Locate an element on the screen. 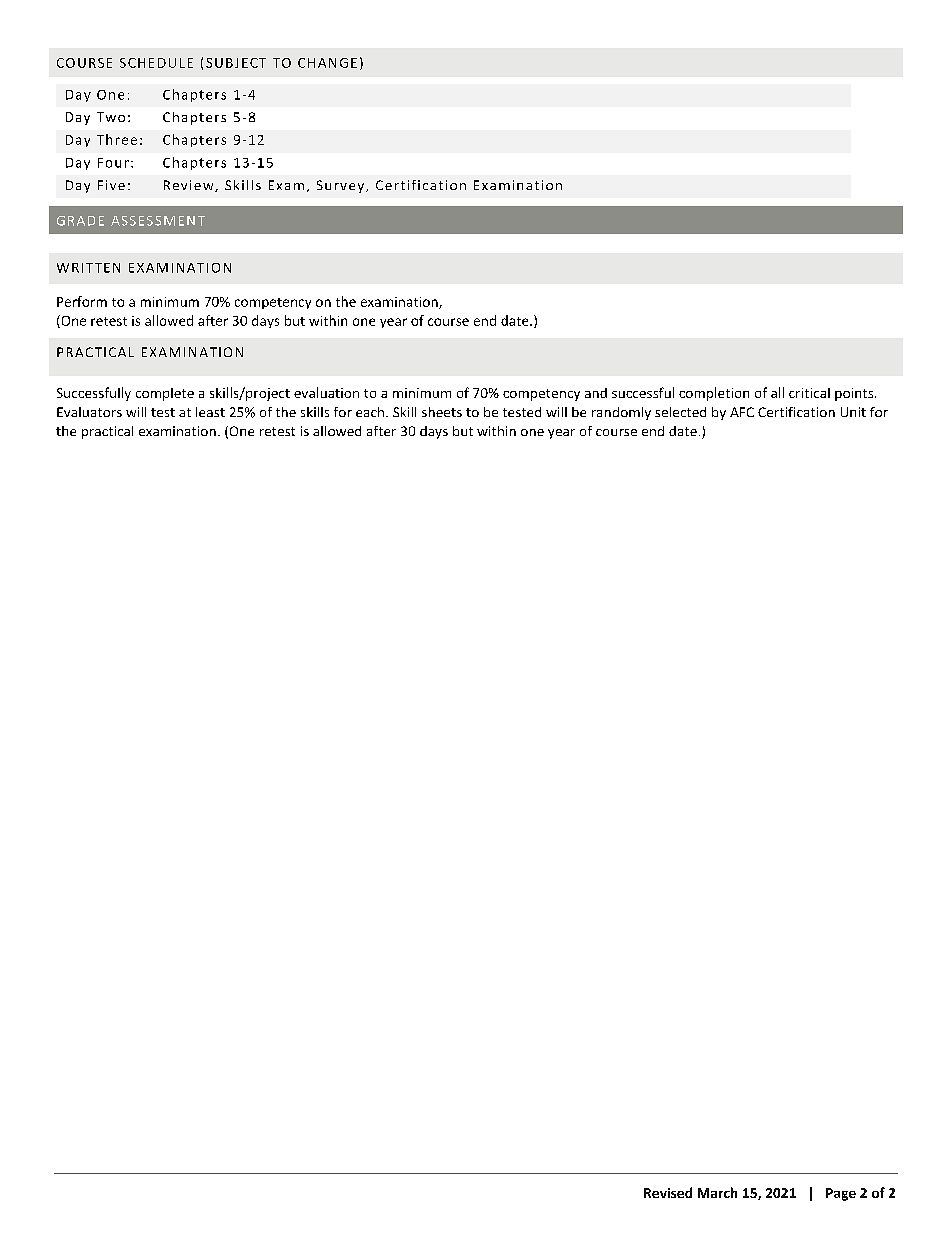 The image size is (952, 1233). sheets is located at coordinates (442, 412).
